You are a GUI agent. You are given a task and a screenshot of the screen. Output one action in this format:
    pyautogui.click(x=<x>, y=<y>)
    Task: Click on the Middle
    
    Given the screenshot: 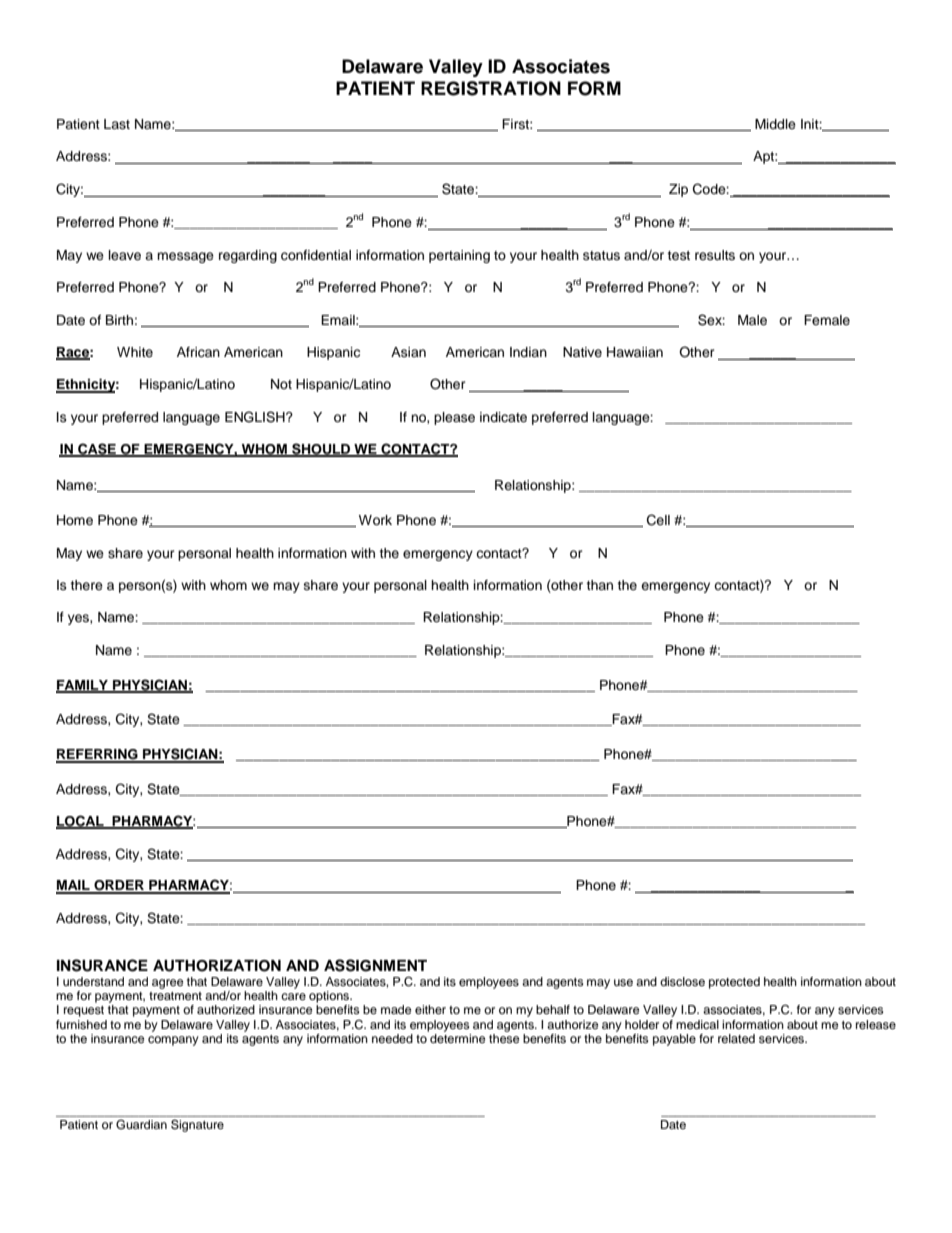 What is the action you would take?
    pyautogui.click(x=775, y=124)
